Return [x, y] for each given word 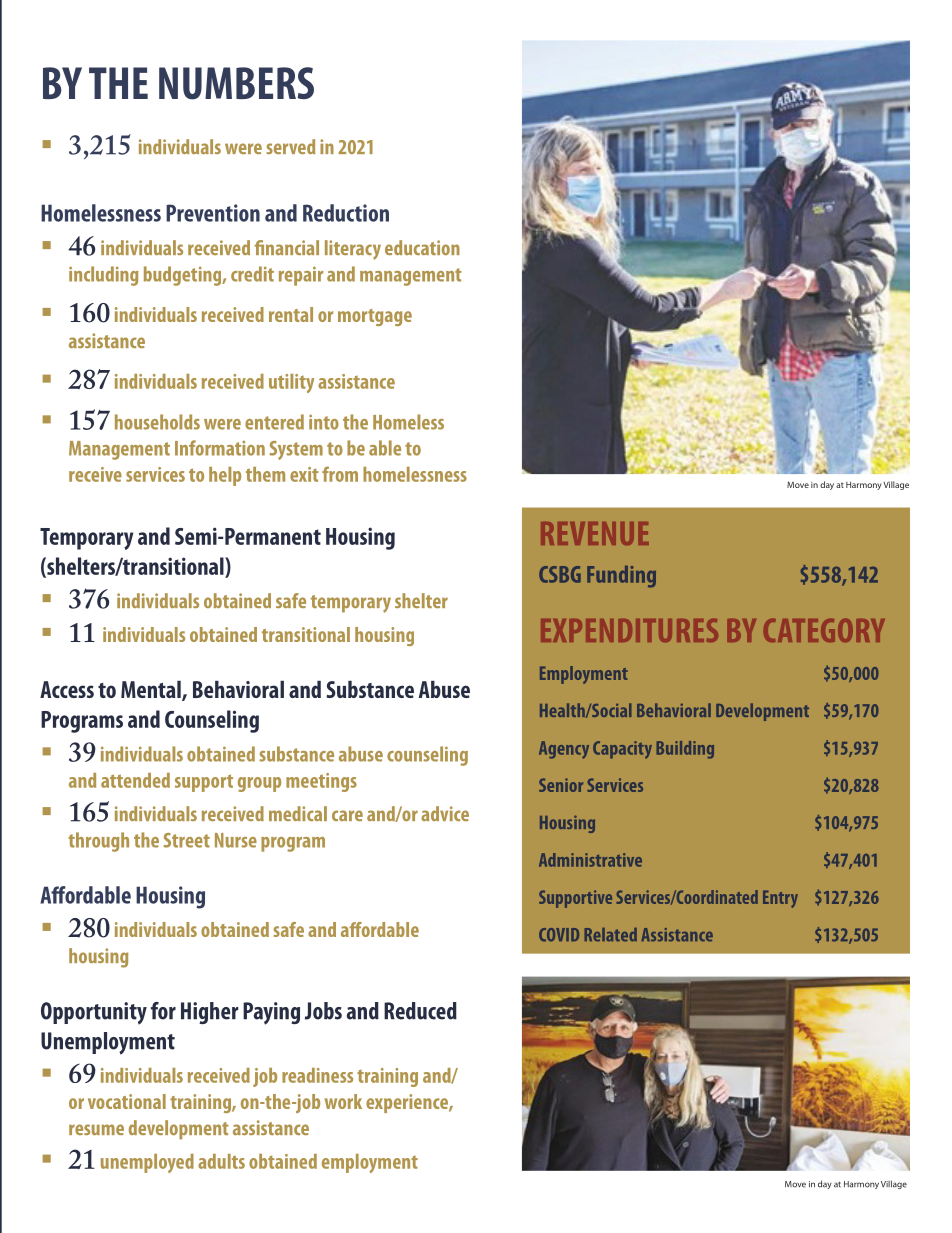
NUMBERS [236, 83]
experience [408, 1103]
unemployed [147, 1163]
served [290, 146]
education [422, 247]
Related [610, 935]
